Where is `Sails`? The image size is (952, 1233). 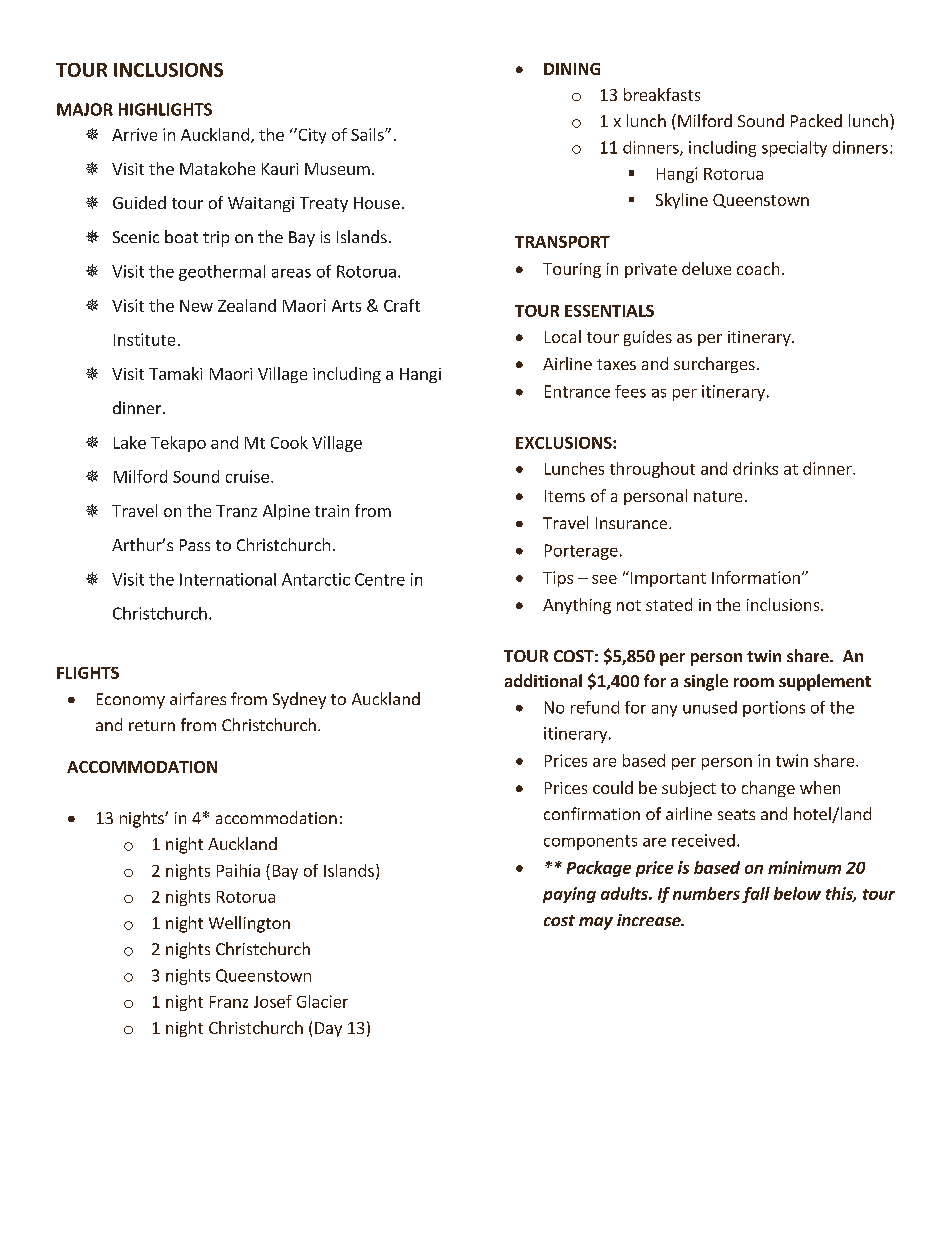
Sails is located at coordinates (368, 134).
